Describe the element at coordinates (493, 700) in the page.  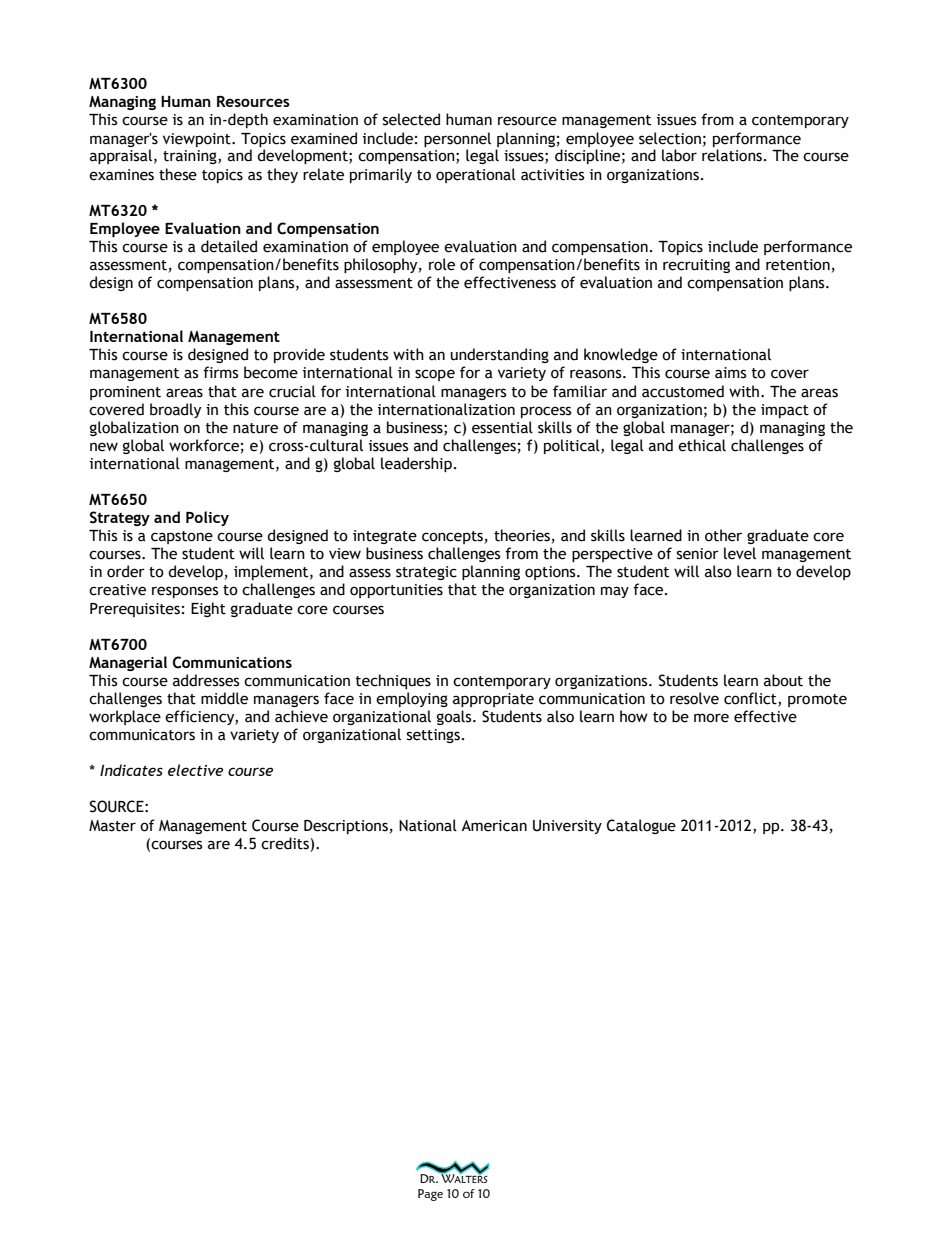
I see `appropriate` at that location.
